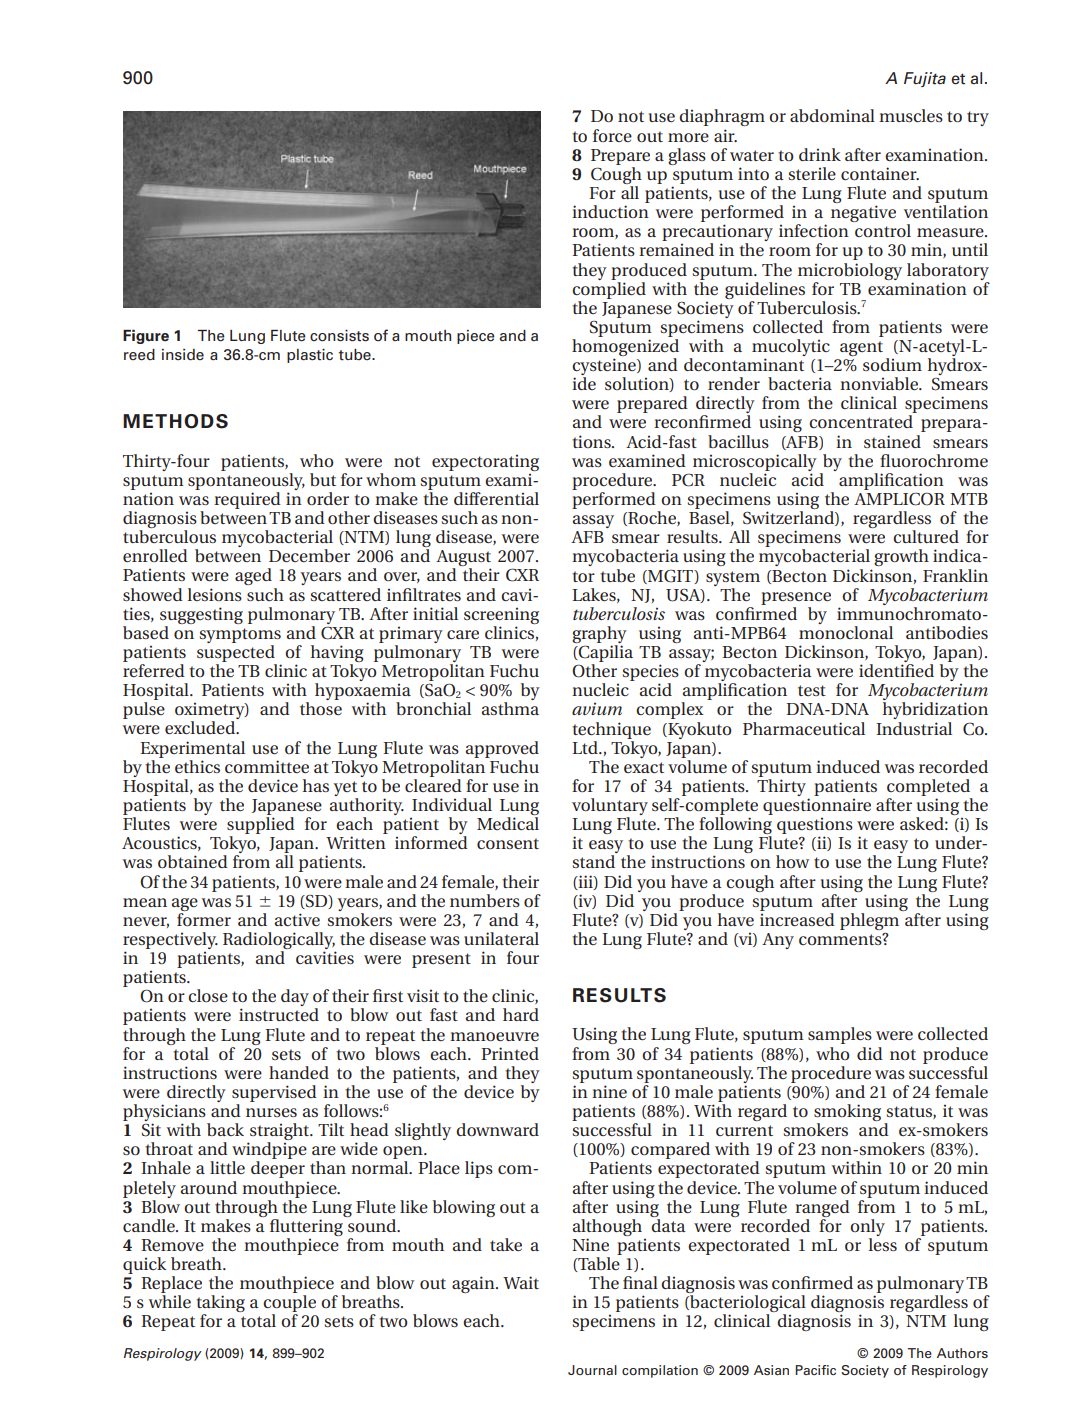  What do you see at coordinates (840, 1035) in the screenshot?
I see `samples` at bounding box center [840, 1035].
